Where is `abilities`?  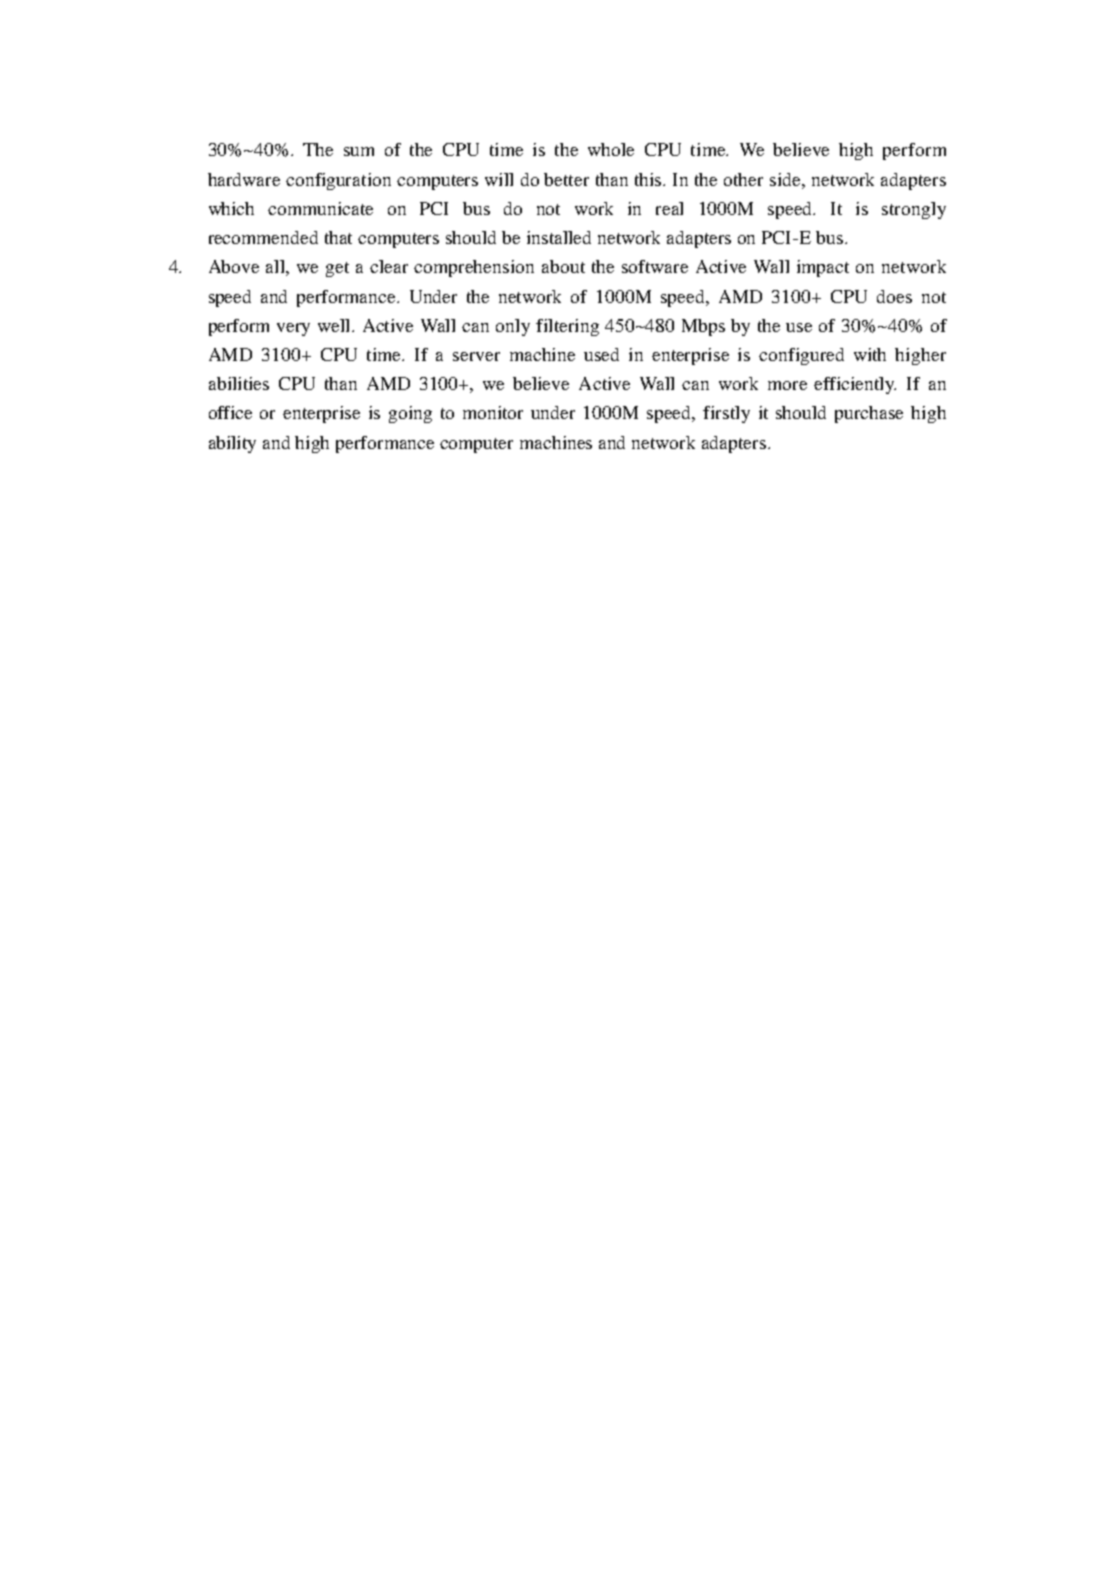
abilities is located at coordinates (239, 383).
